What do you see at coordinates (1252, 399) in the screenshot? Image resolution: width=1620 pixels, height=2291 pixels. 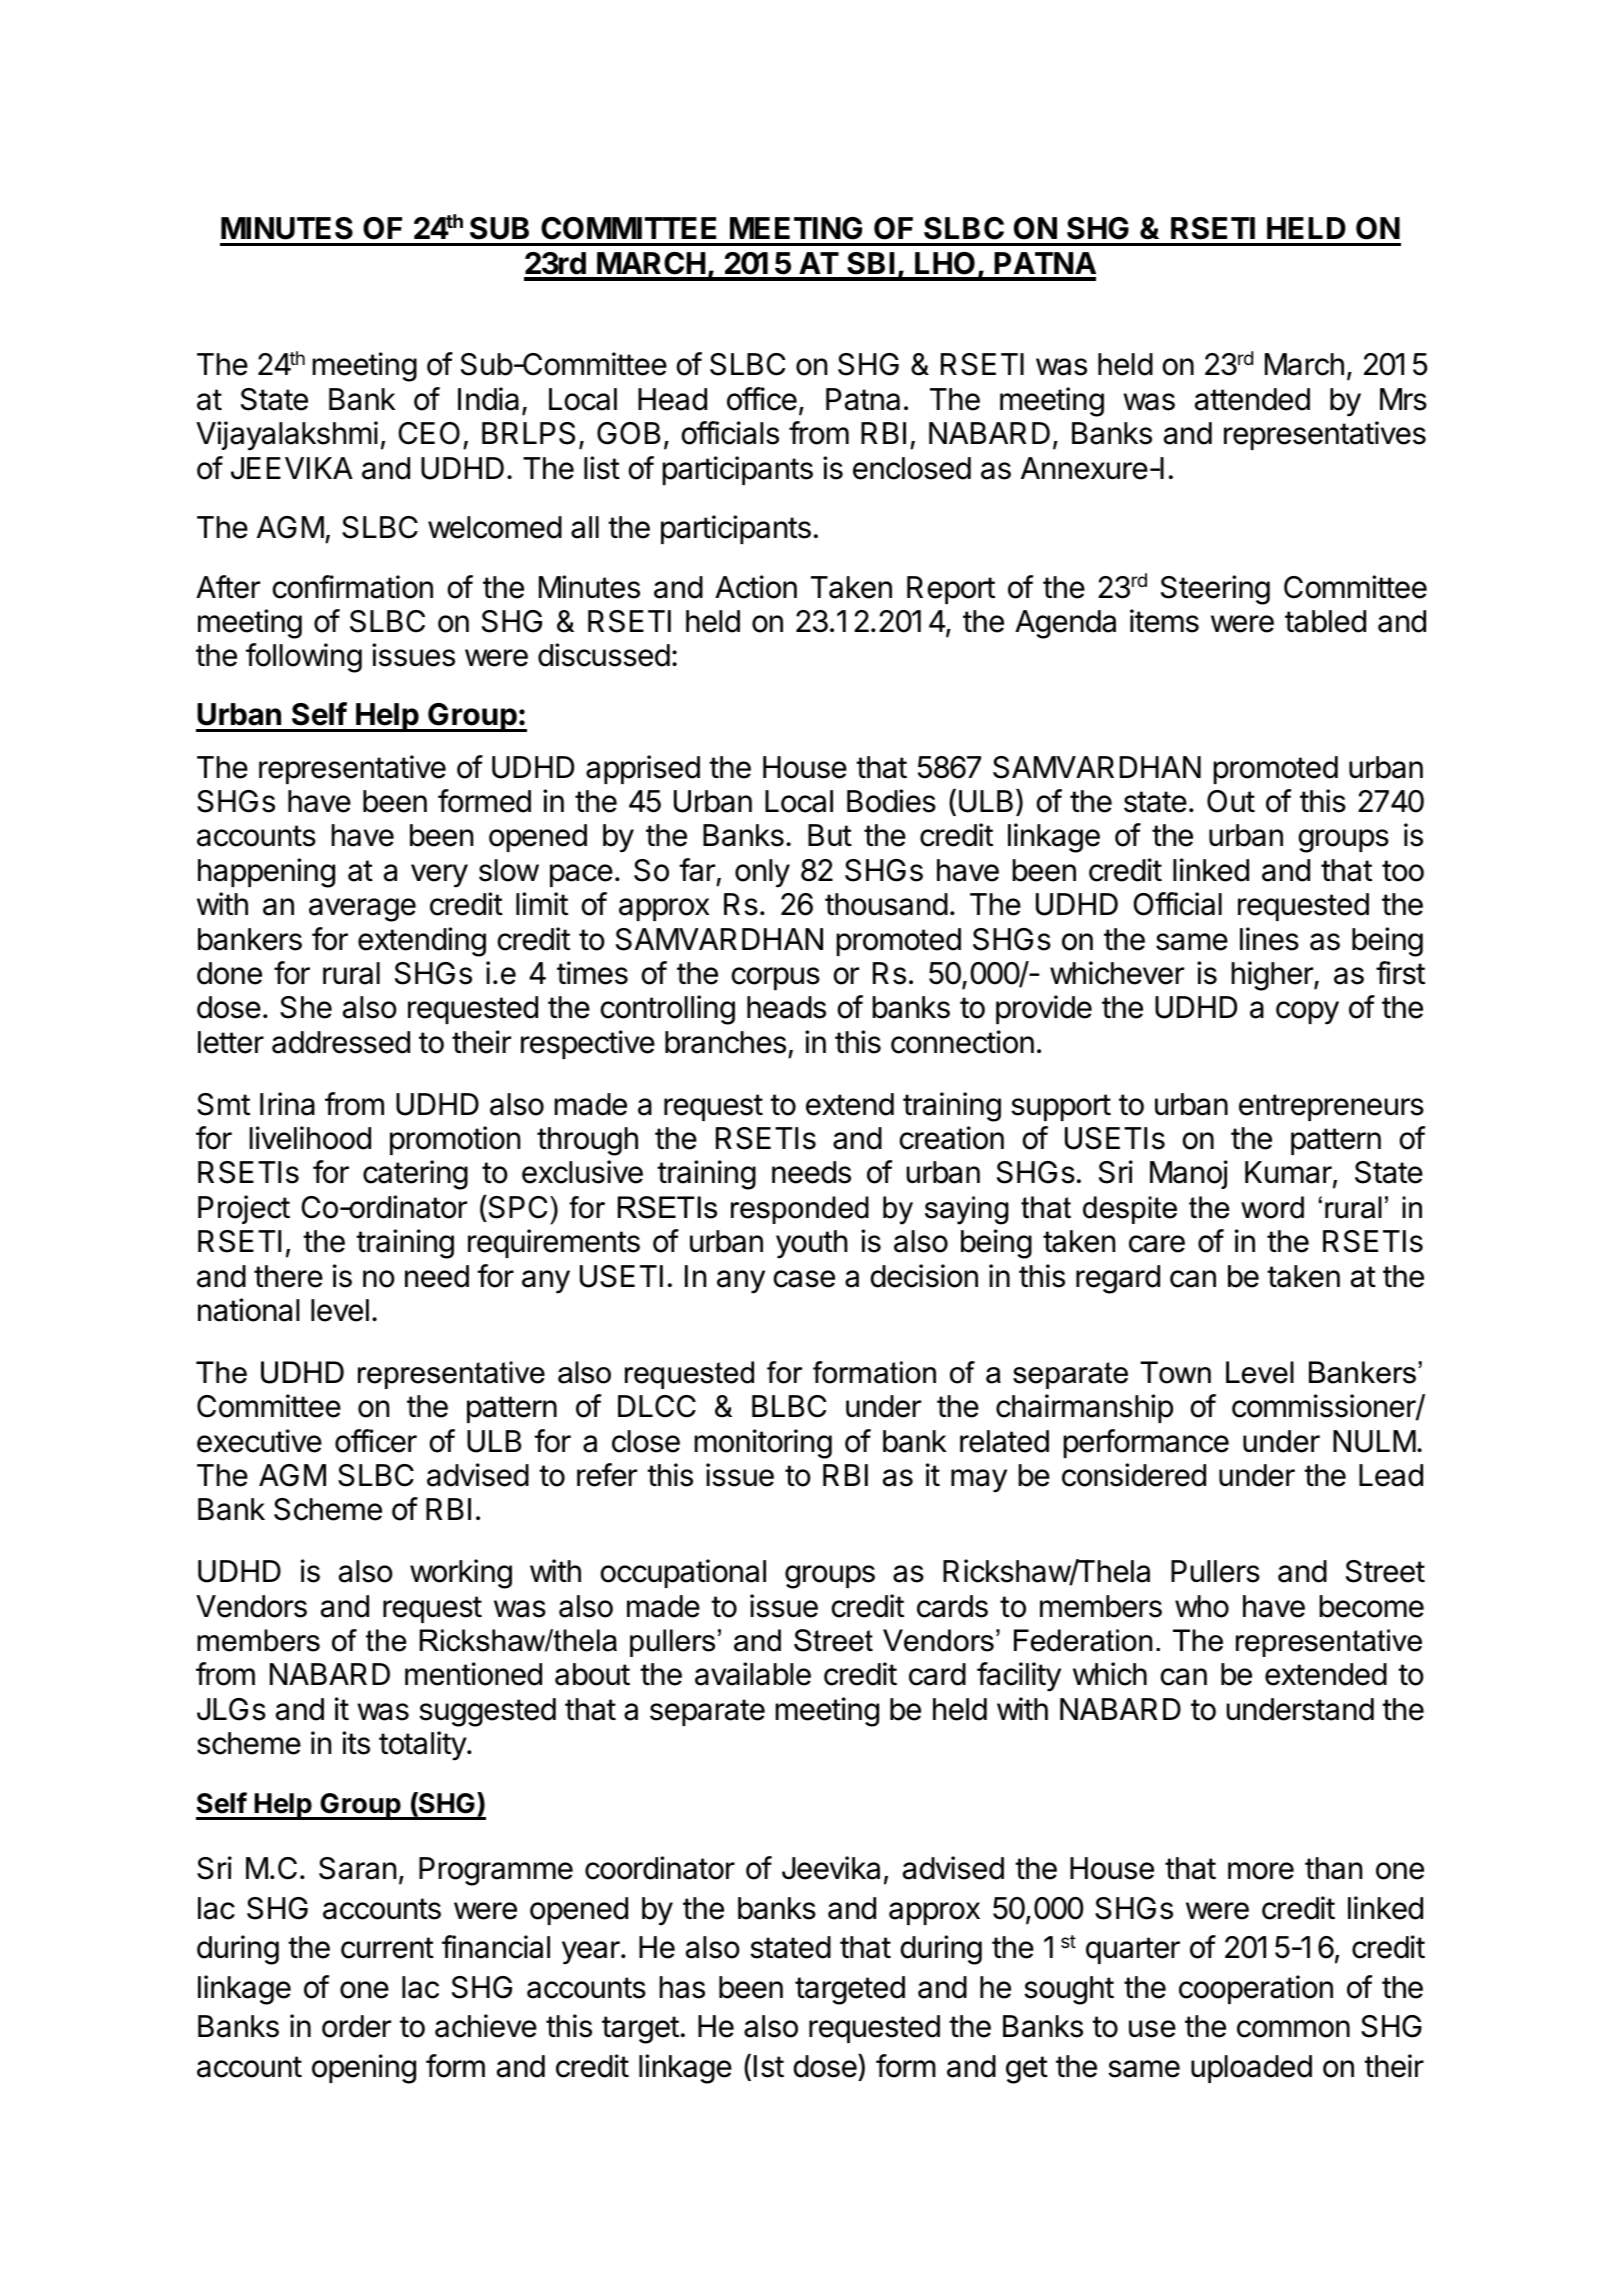 I see `attended` at bounding box center [1252, 399].
